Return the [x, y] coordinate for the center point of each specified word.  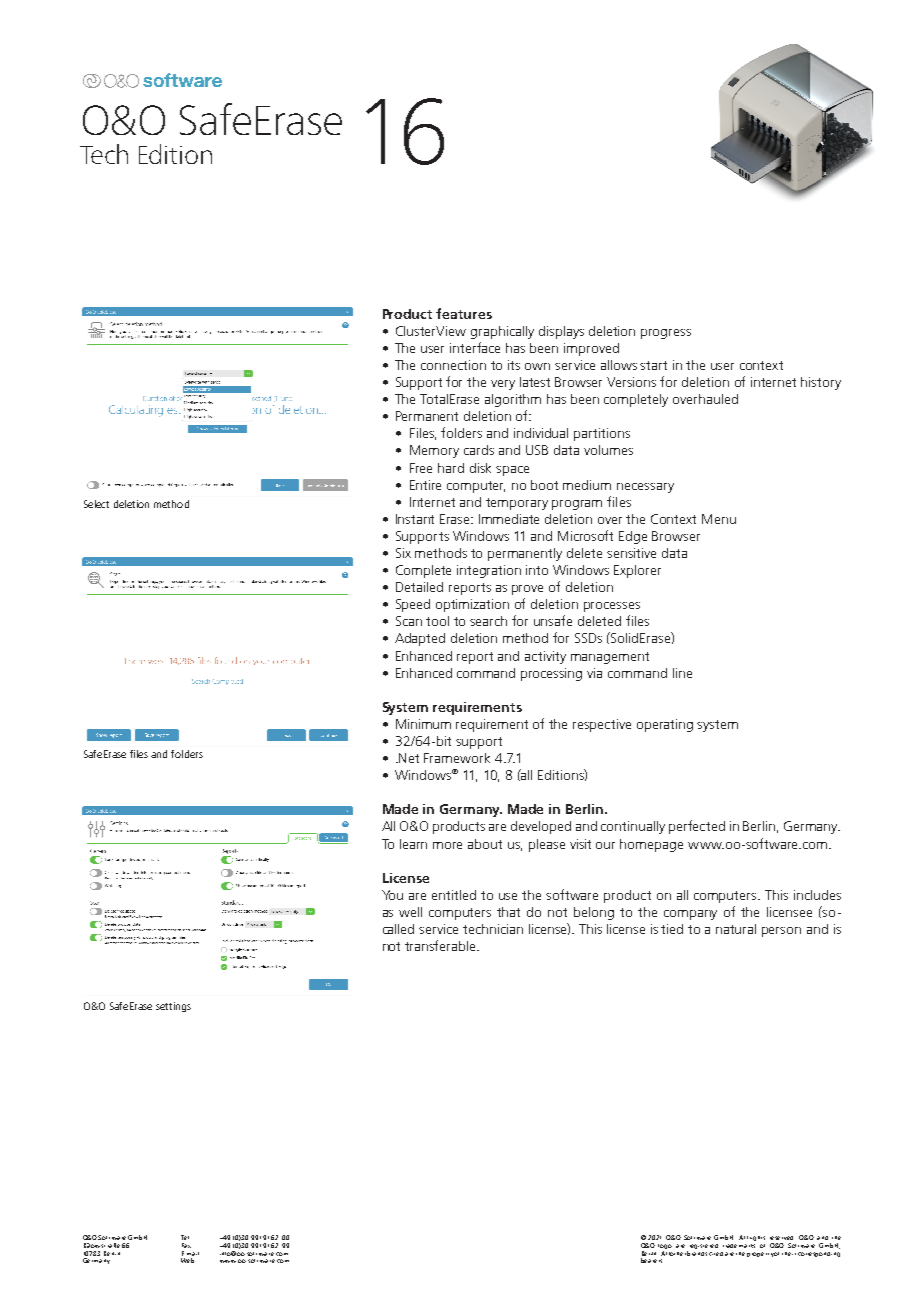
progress [666, 334]
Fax [186, 1245]
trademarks [739, 1244]
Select [96, 504]
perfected [697, 827]
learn [413, 844]
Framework [457, 758]
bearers [651, 1260]
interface [475, 347]
